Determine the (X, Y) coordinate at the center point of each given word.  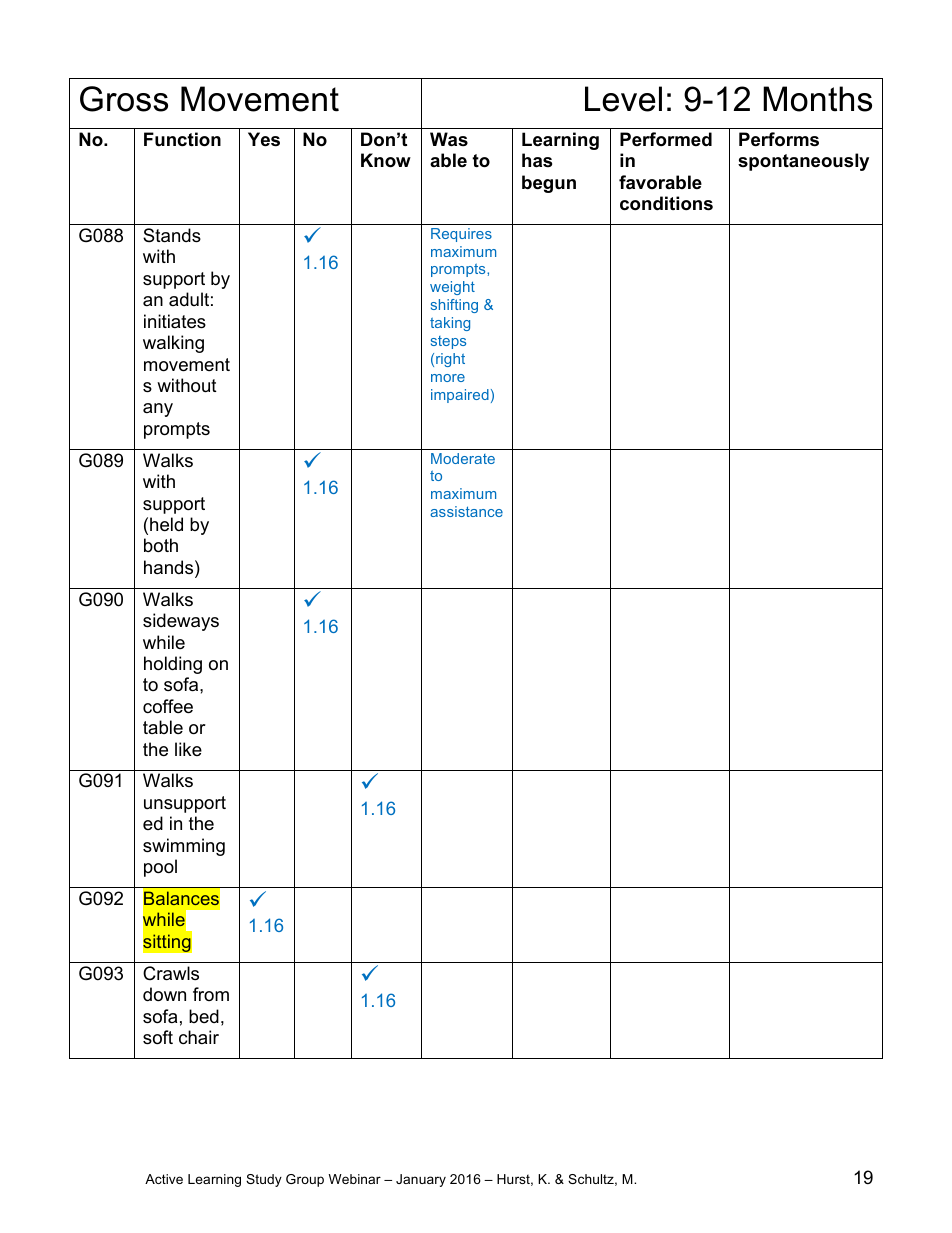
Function (182, 139)
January (421, 1180)
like (188, 749)
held (166, 524)
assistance (466, 511)
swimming (184, 847)
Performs (779, 139)
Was (449, 139)
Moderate (463, 458)
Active (164, 1179)
